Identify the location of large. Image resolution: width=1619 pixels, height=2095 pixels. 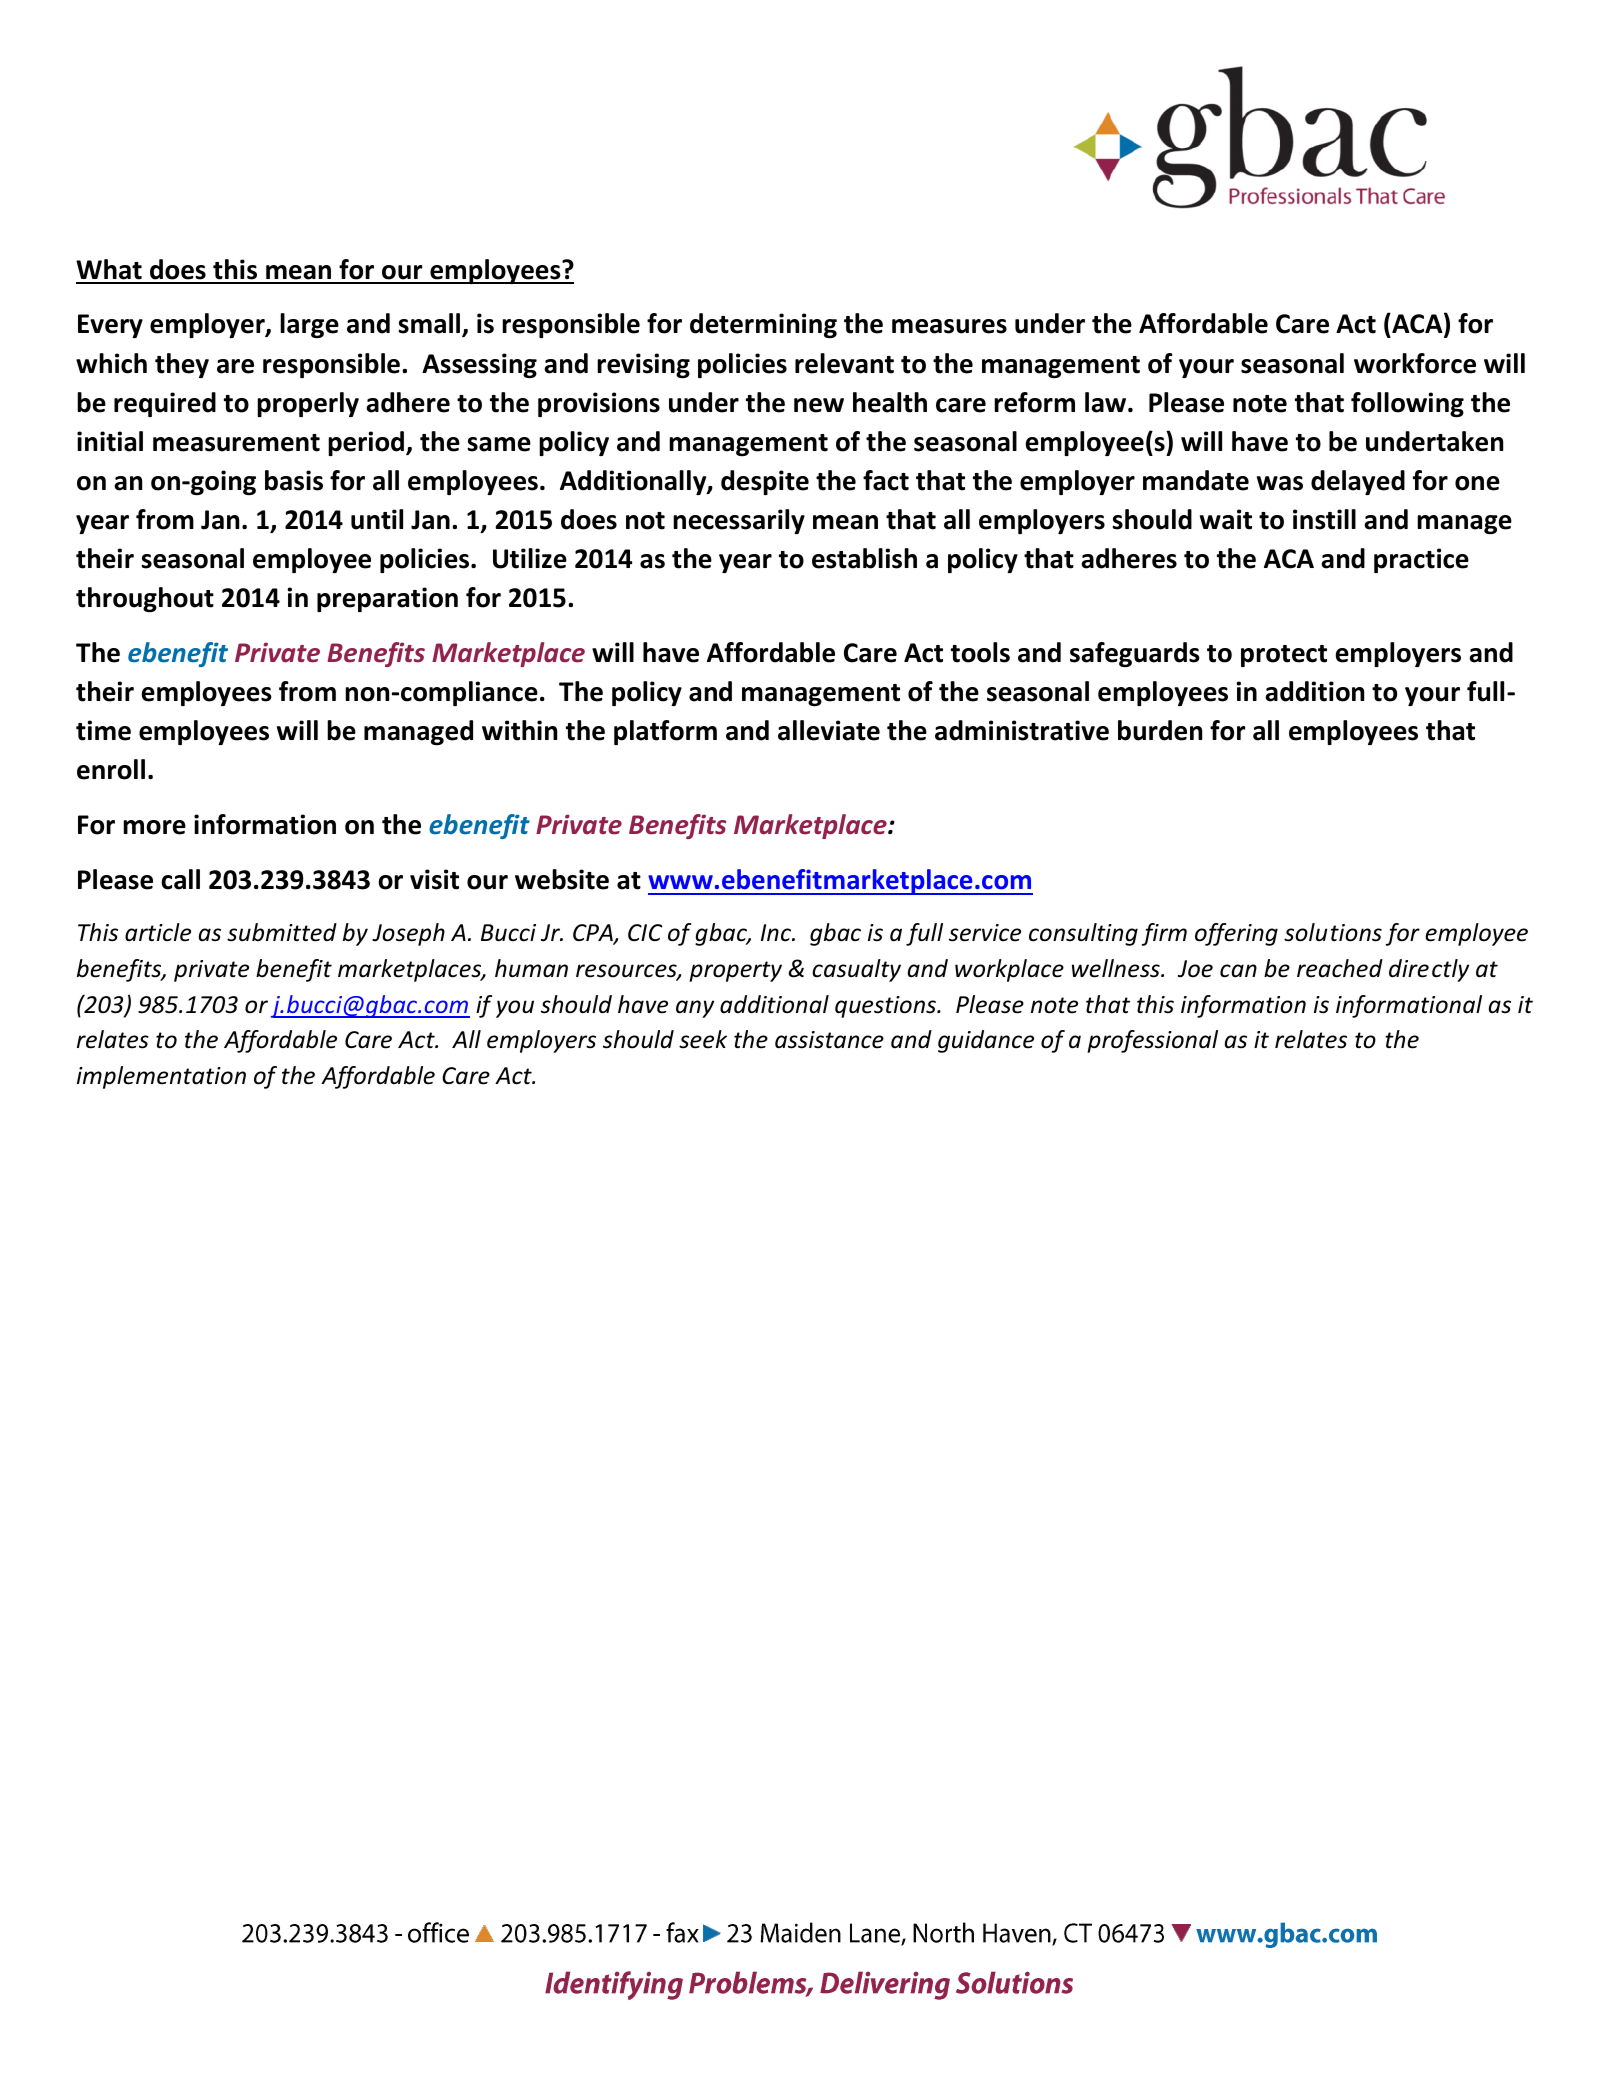
(309, 325).
